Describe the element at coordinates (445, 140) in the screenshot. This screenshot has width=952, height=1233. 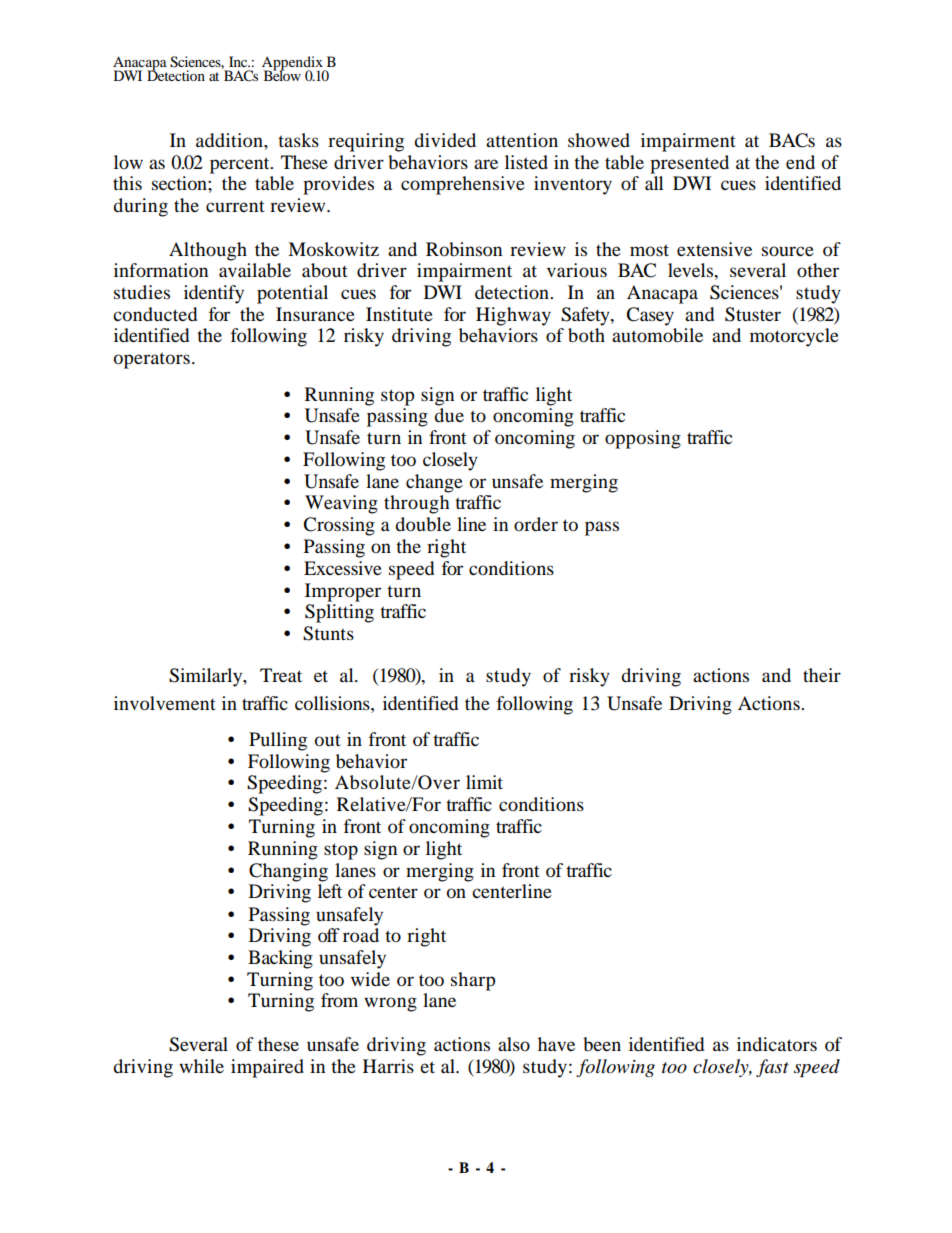
I see `divided` at that location.
